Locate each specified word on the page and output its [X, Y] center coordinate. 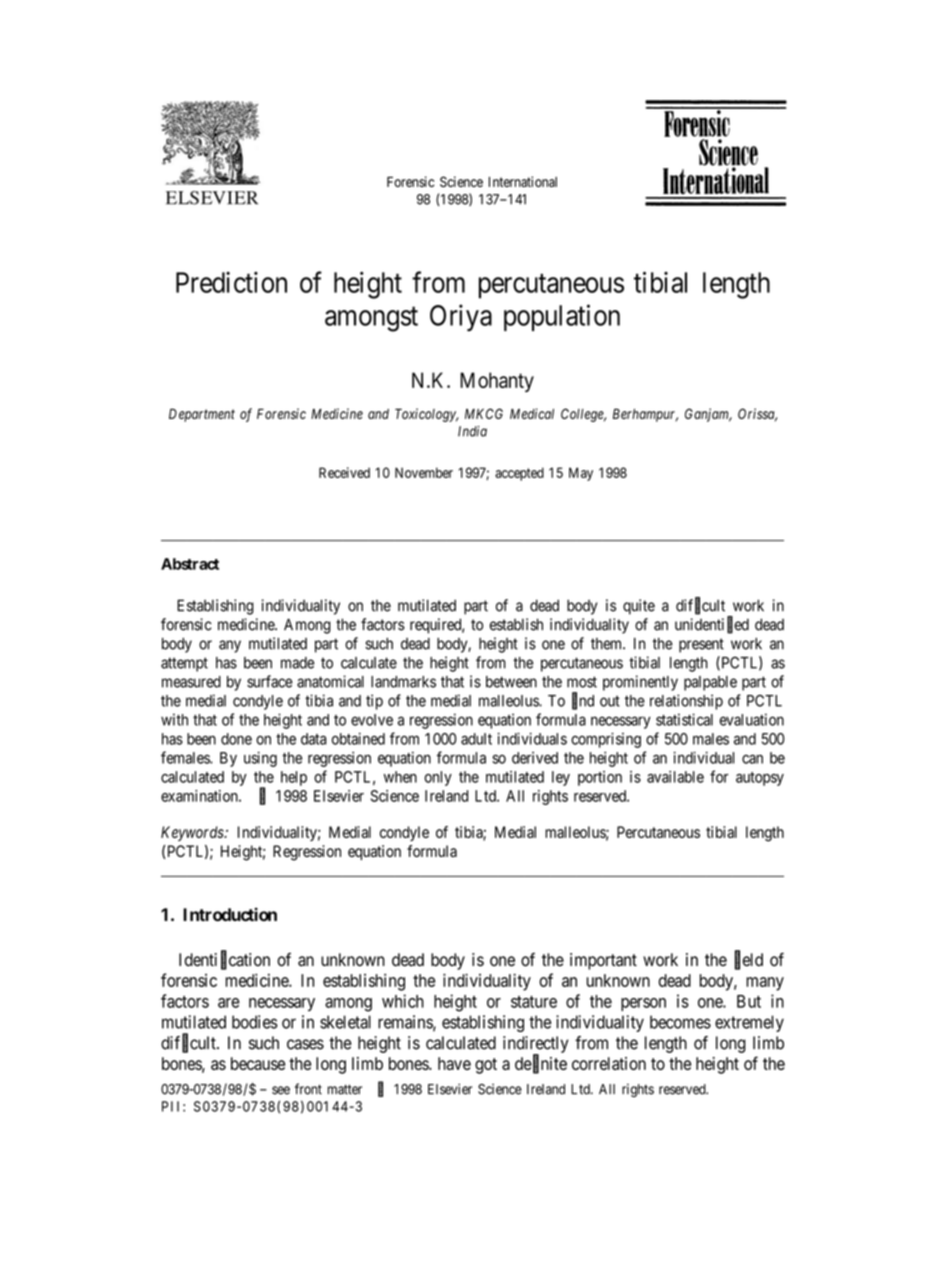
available [675, 777]
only [438, 778]
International [523, 181]
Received [344, 472]
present [701, 645]
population [562, 317]
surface [270, 681]
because [258, 1063]
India [472, 431]
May [581, 474]
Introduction [230, 914]
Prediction [231, 282]
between [511, 682]
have [454, 1063]
